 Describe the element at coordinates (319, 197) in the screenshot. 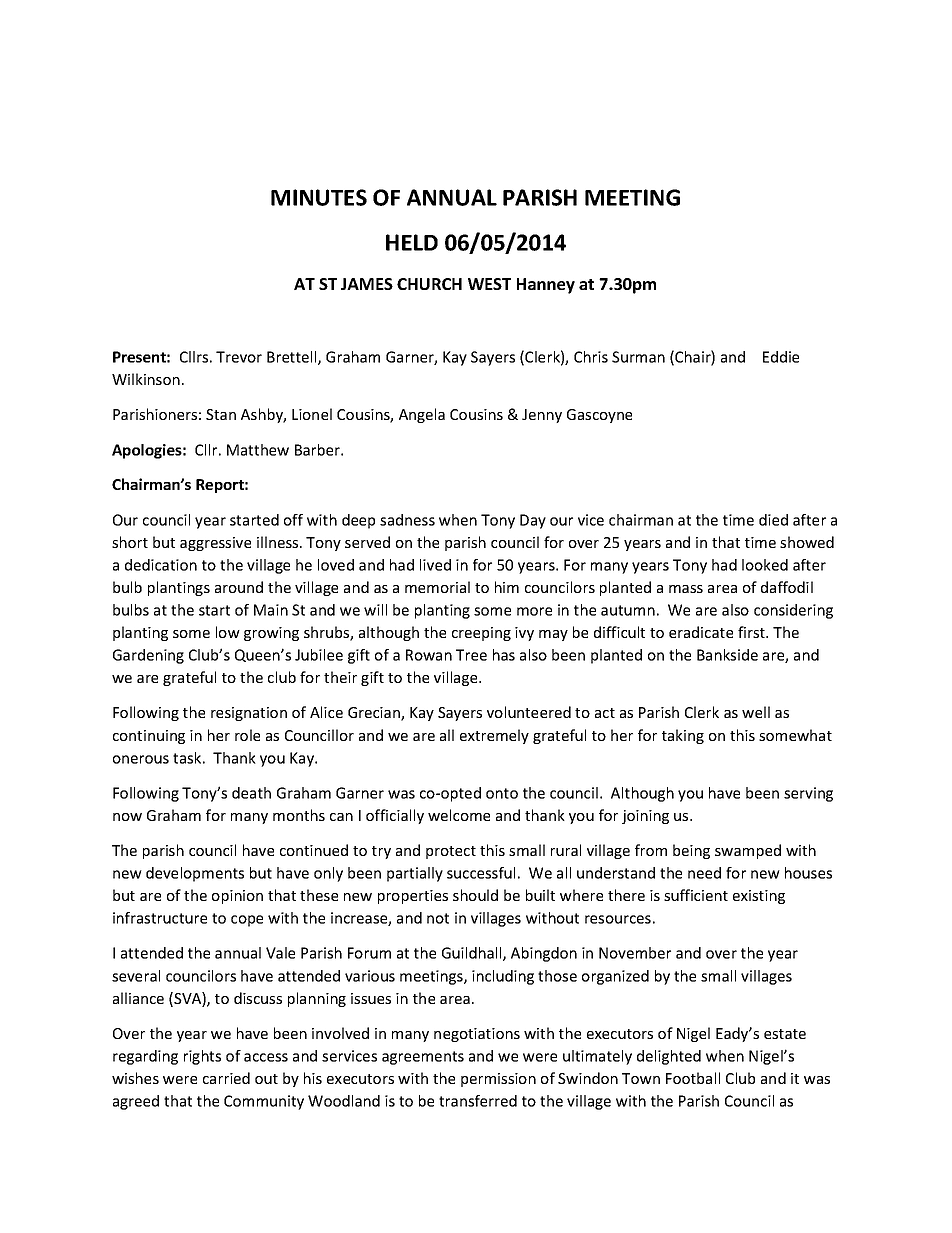

I see `MINUTES` at that location.
